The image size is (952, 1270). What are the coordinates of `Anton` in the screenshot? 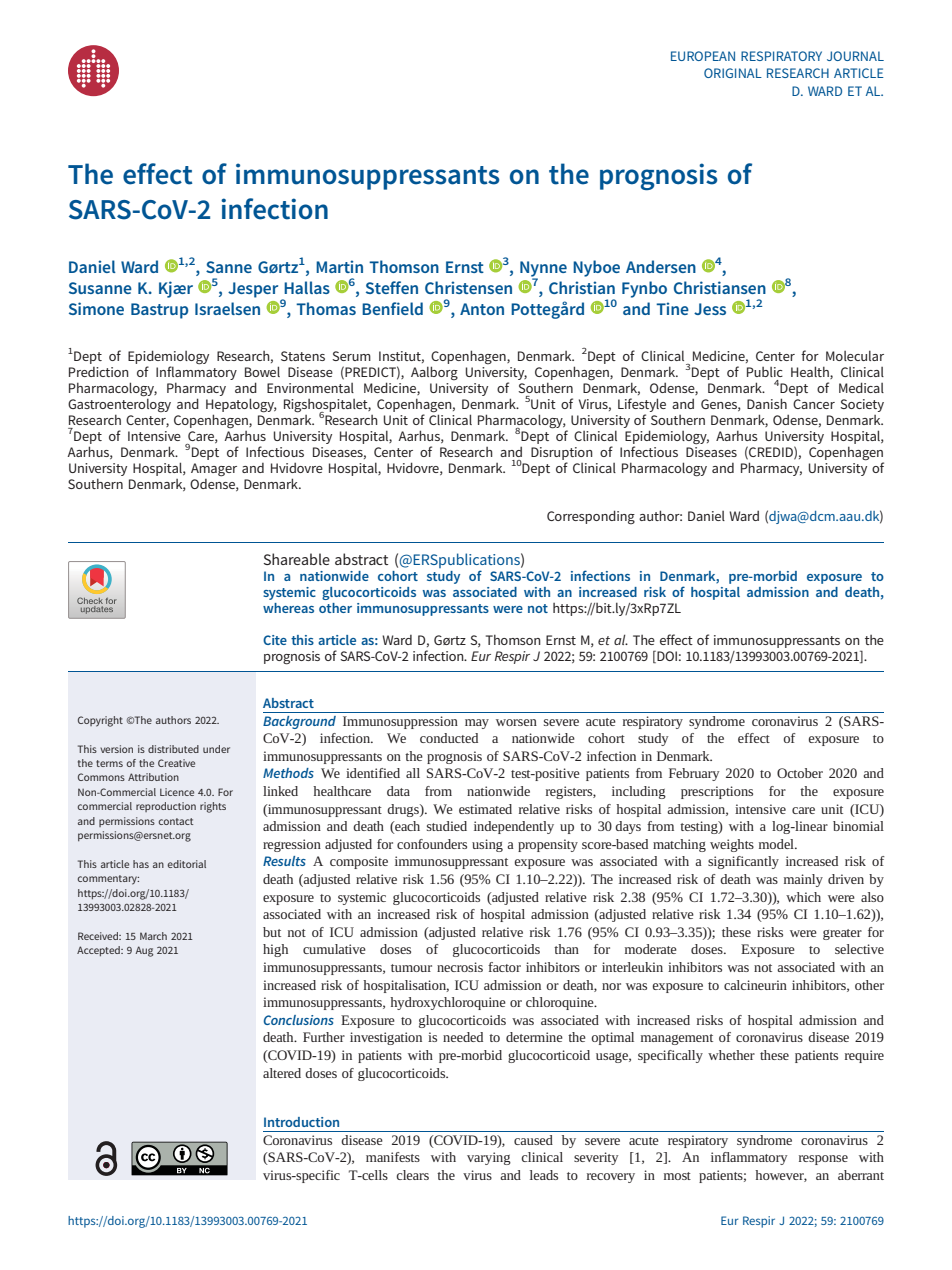 It's located at (482, 309).
